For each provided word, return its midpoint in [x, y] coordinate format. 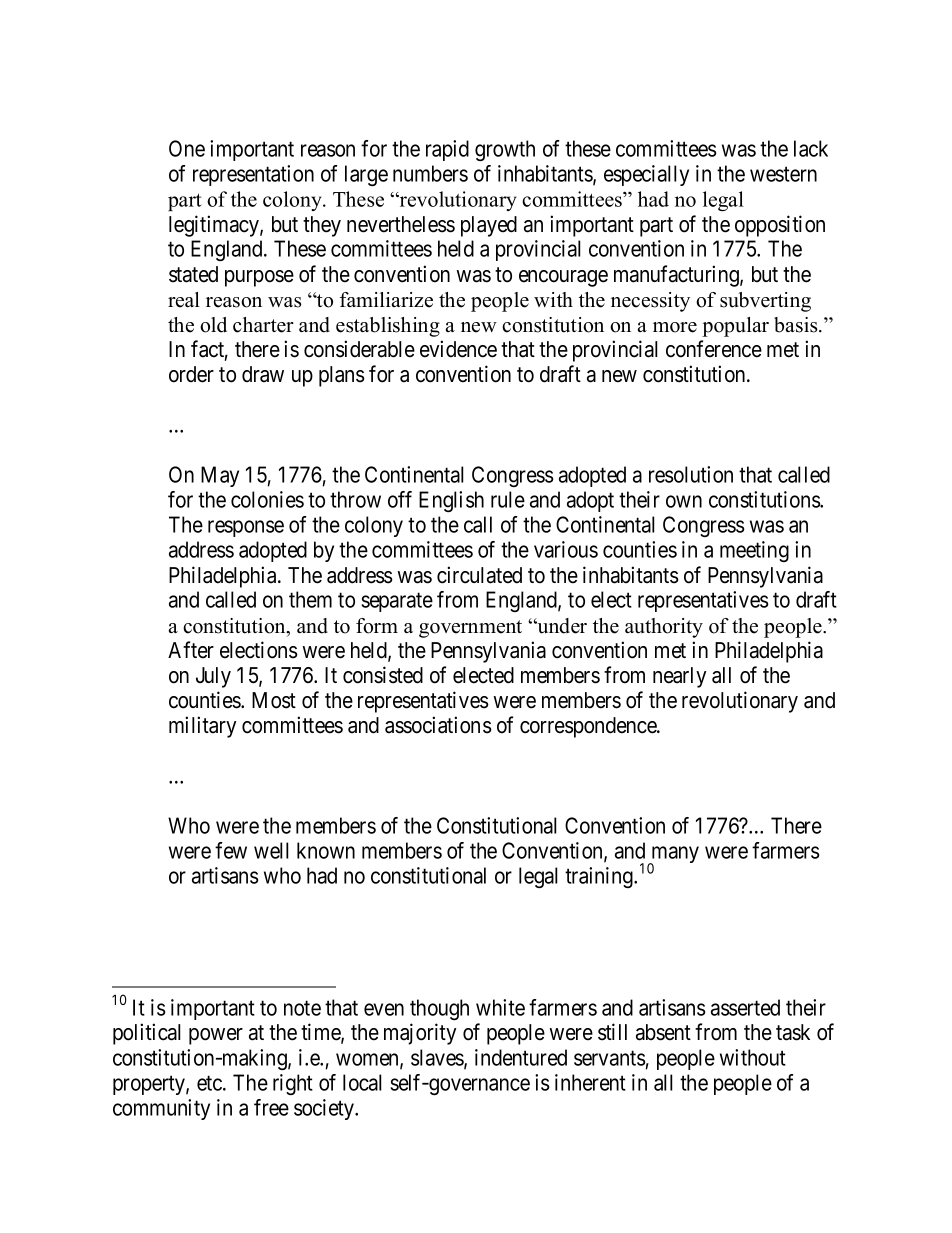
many [674, 856]
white [500, 1007]
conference [714, 349]
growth [505, 150]
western [783, 174]
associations [438, 725]
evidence [458, 349]
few [231, 850]
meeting [754, 551]
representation [253, 175]
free [271, 1107]
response [246, 528]
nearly [679, 677]
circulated [479, 575]
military [202, 727]
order [191, 374]
